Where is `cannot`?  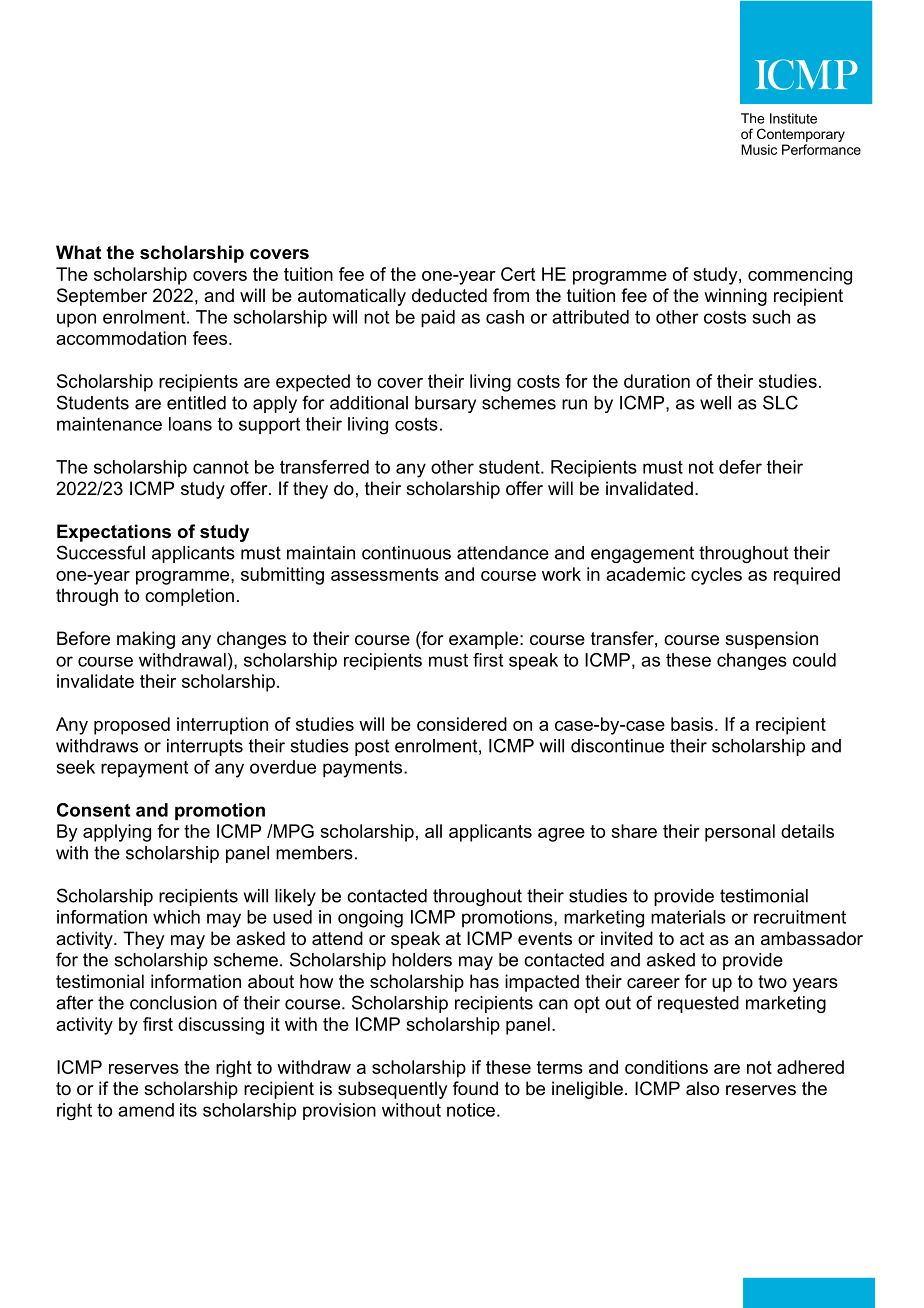
cannot is located at coordinates (221, 467).
